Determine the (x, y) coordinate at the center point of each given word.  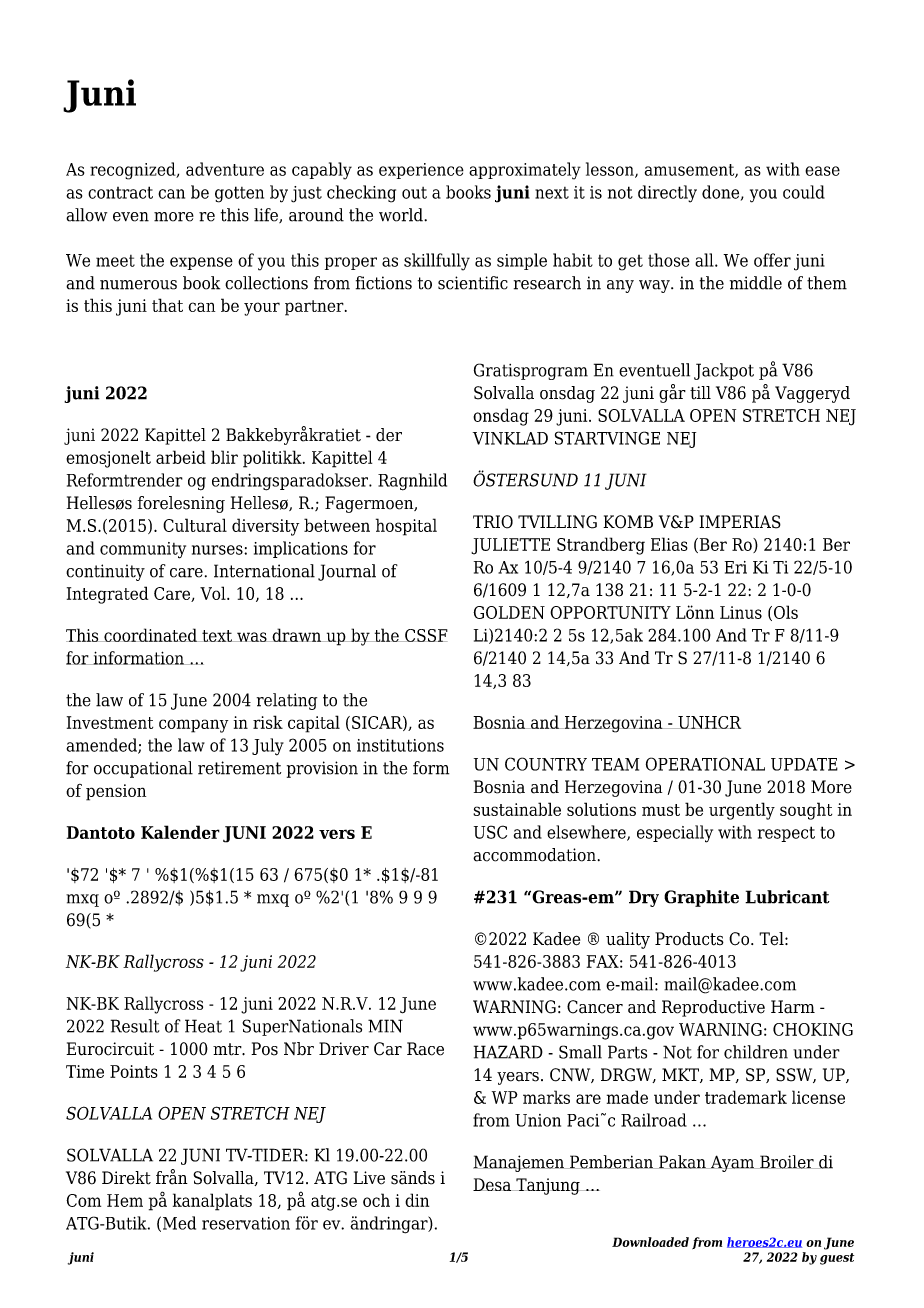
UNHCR (708, 722)
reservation (246, 1223)
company (193, 726)
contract (120, 192)
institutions (400, 745)
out (414, 193)
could (804, 192)
